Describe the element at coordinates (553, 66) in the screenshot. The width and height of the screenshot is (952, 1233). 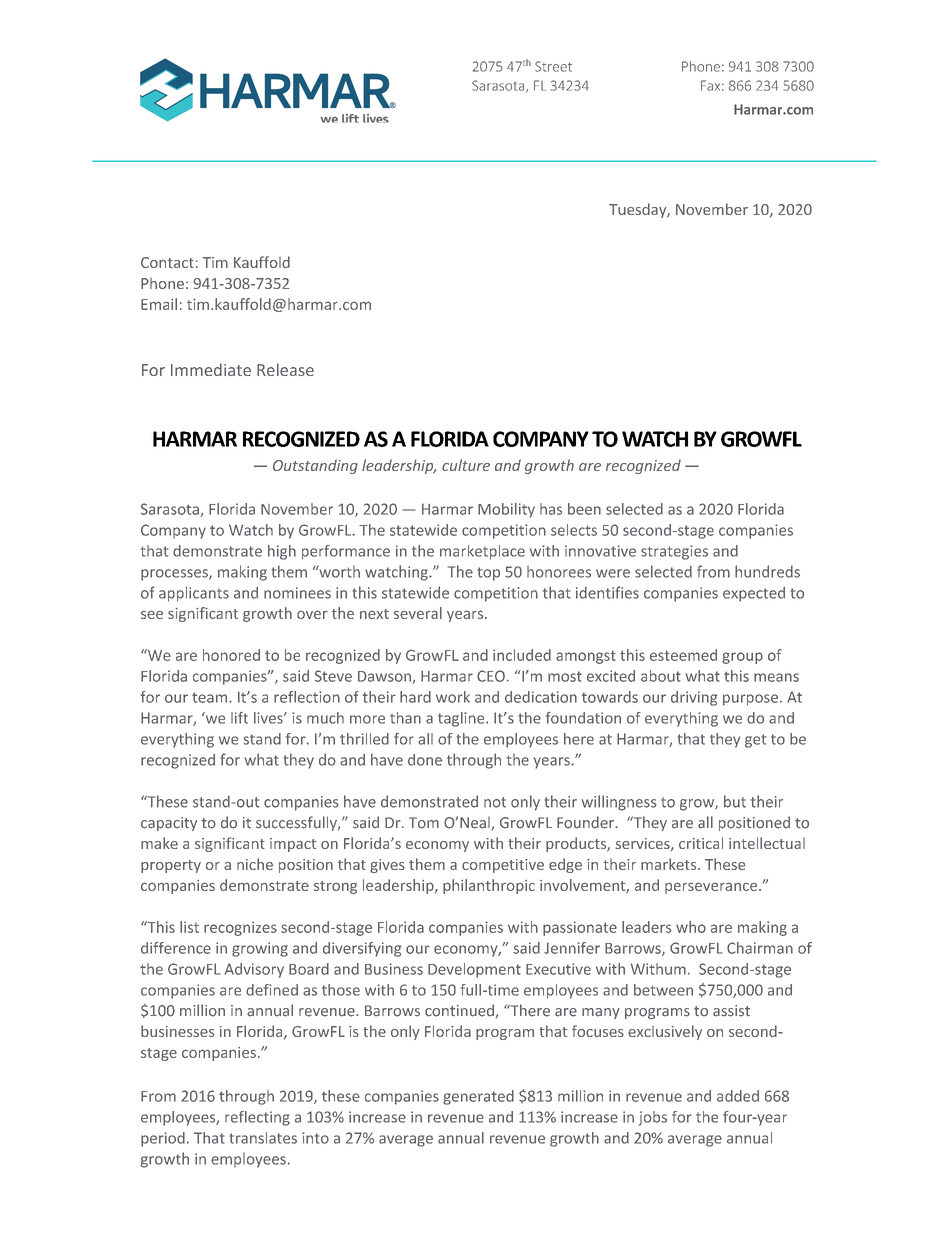
I see `Street` at that location.
